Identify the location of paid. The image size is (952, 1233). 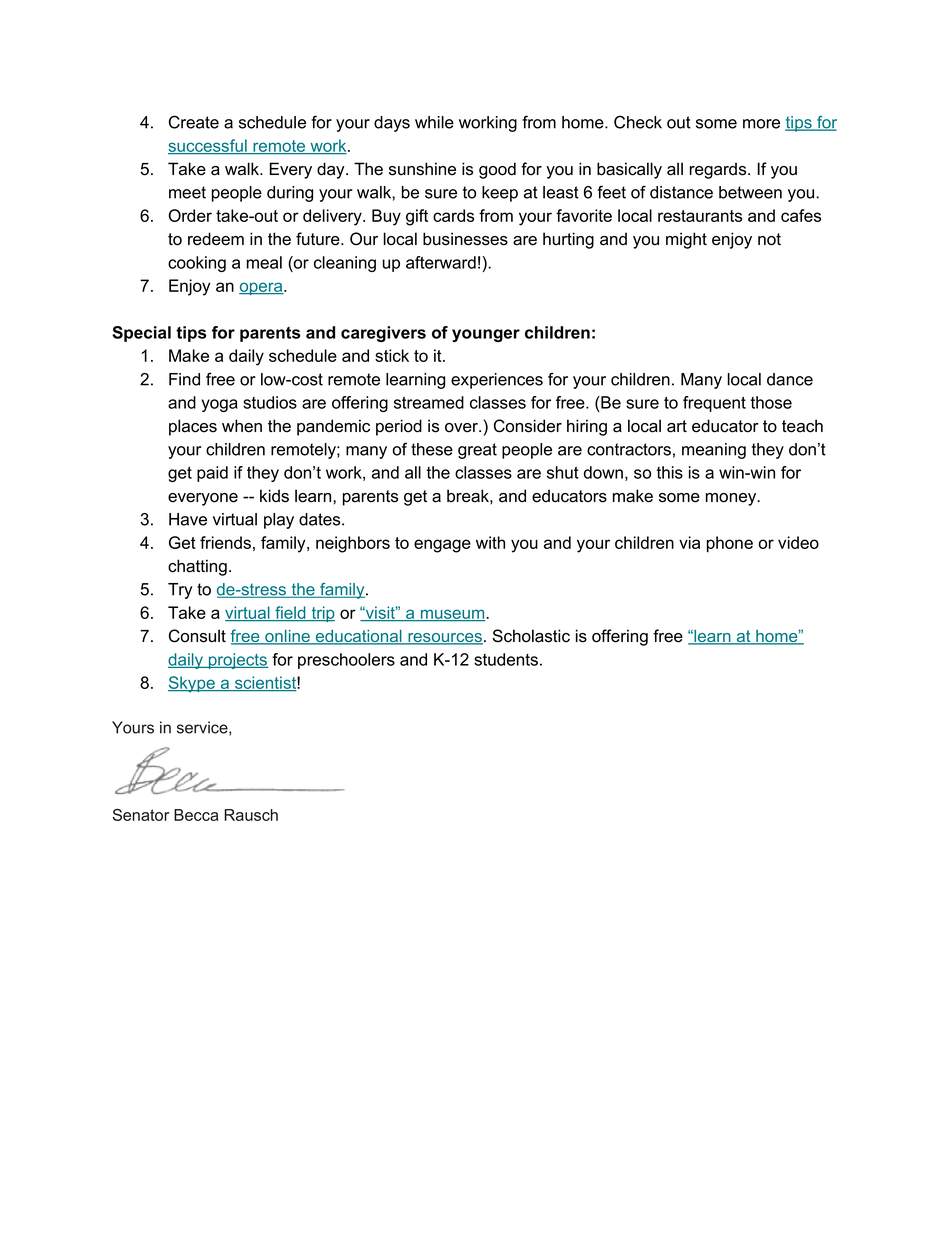
(212, 474).
